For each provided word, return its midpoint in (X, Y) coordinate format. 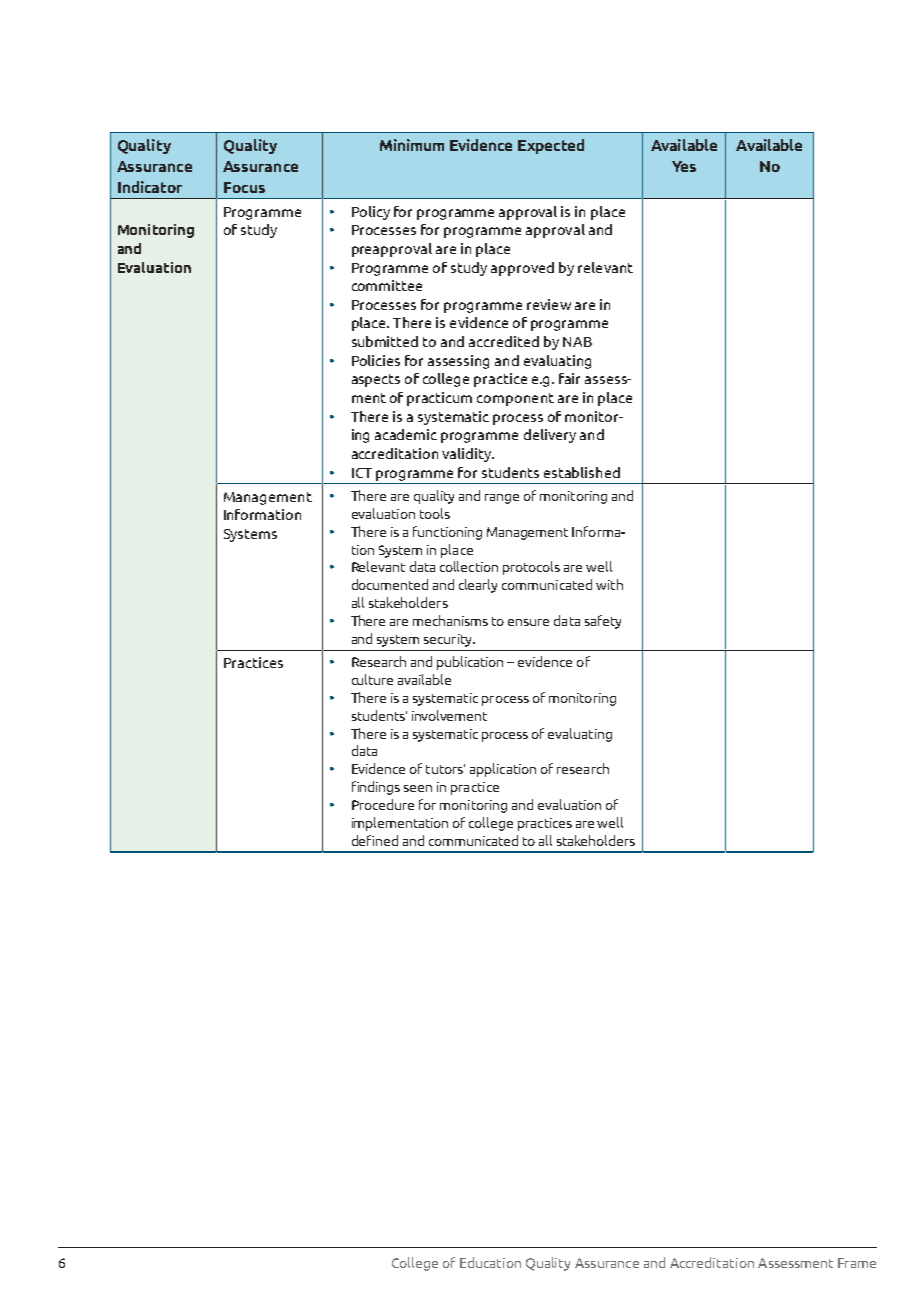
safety (603, 622)
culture (372, 679)
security (449, 640)
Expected (551, 146)
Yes (684, 166)
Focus (244, 187)
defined (375, 840)
